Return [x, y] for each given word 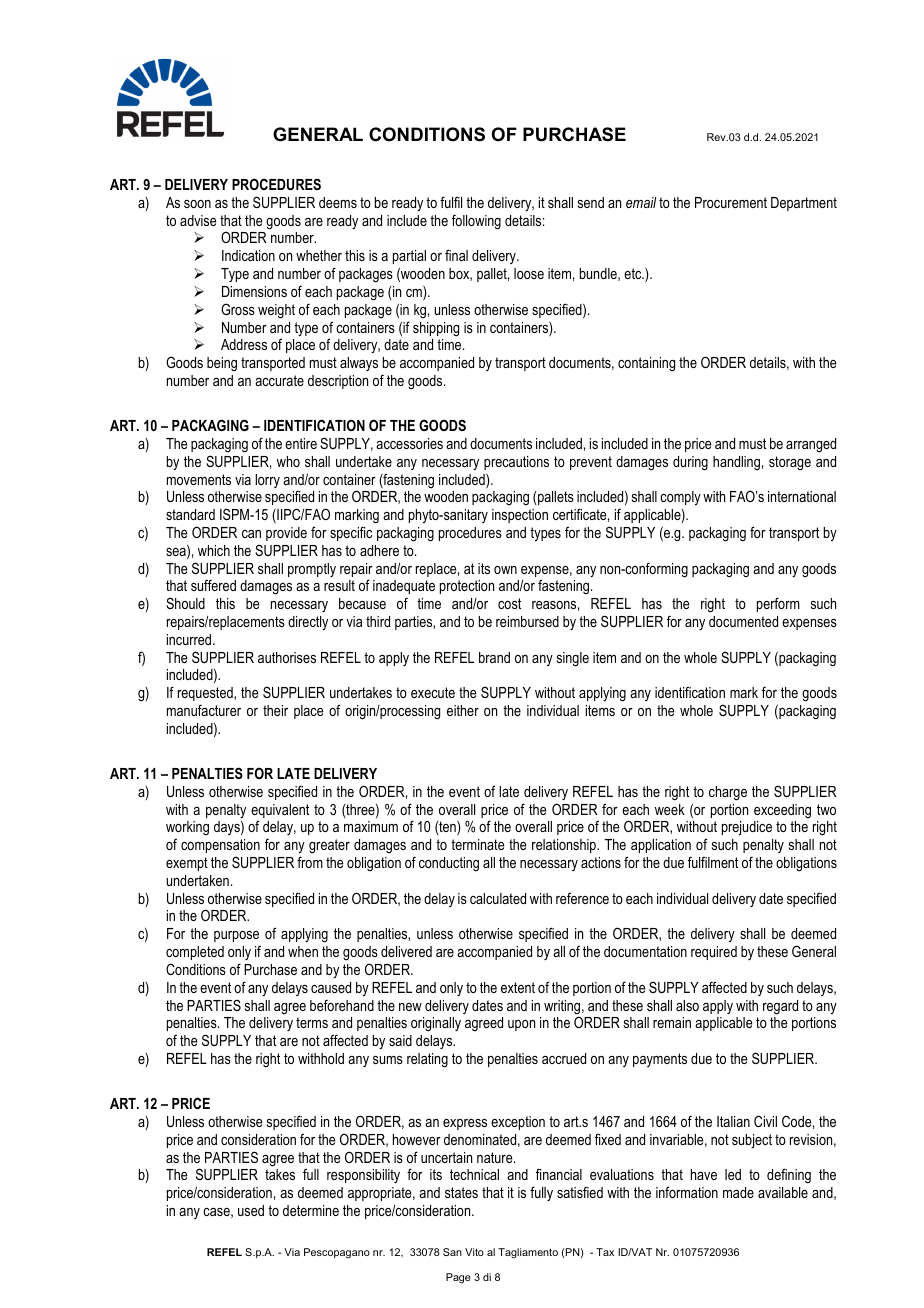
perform [778, 604]
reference [582, 898]
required [714, 953]
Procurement [731, 202]
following [476, 222]
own [505, 570]
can [251, 534]
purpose [236, 936]
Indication [248, 255]
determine [311, 1210]
